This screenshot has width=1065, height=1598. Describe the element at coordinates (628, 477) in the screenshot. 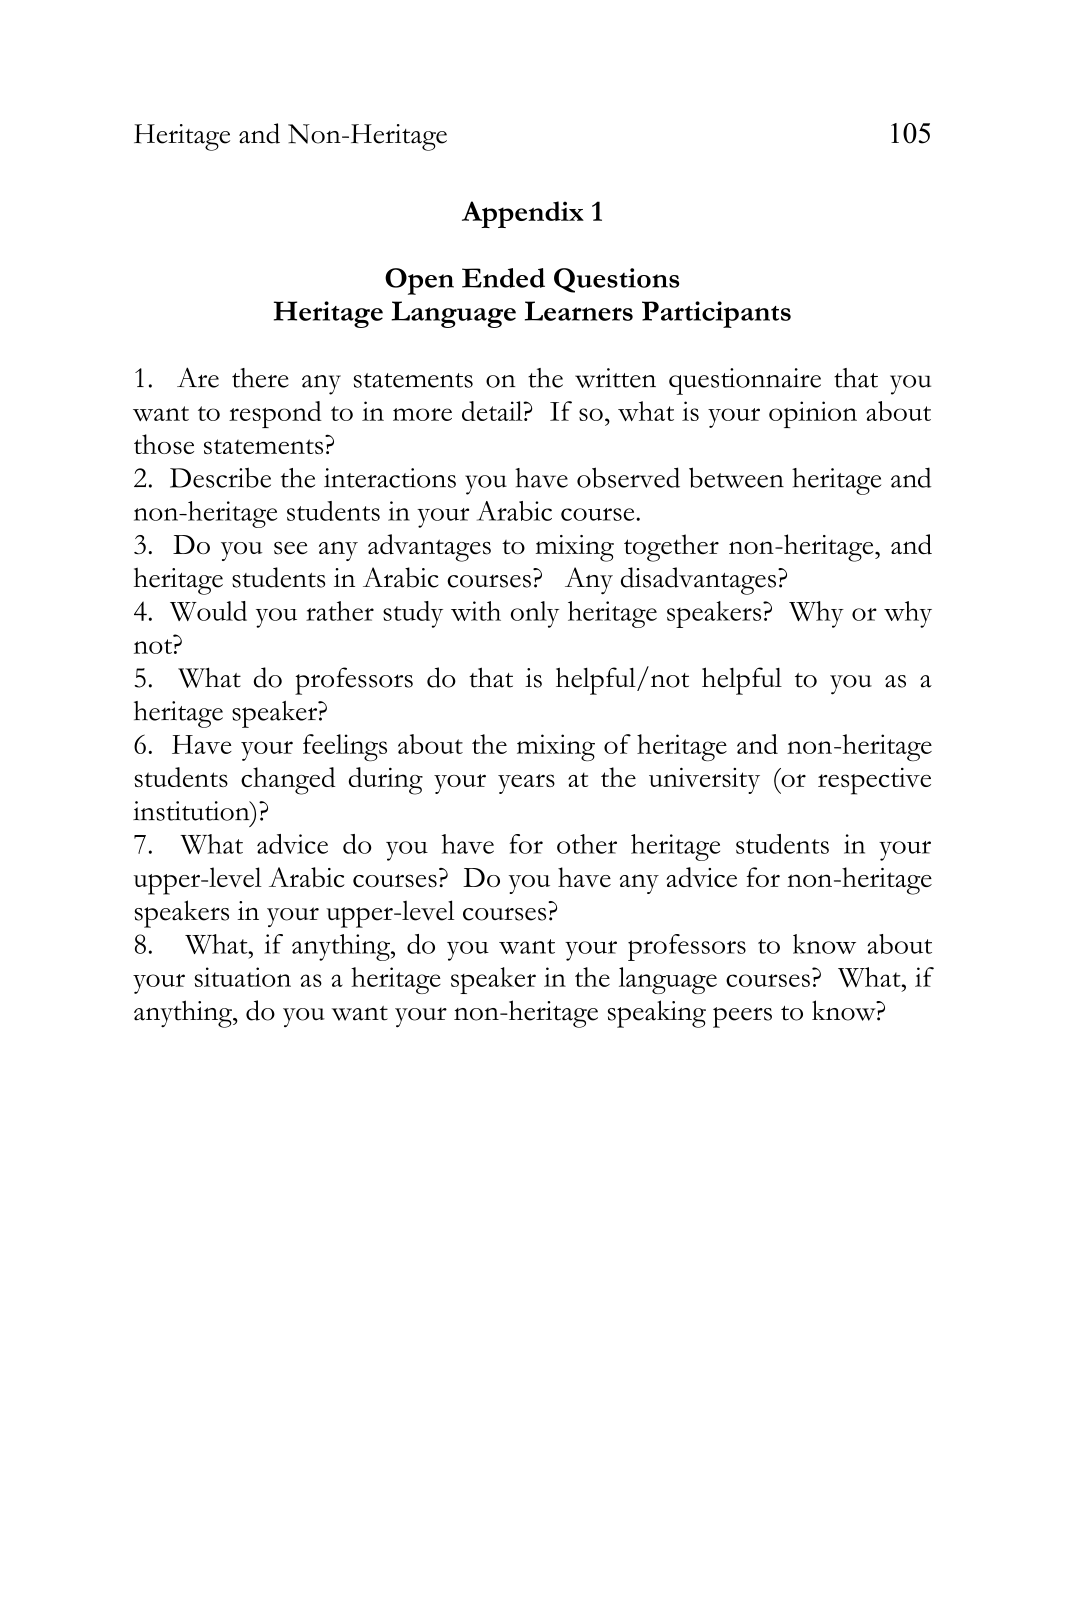

I see `observed` at that location.
